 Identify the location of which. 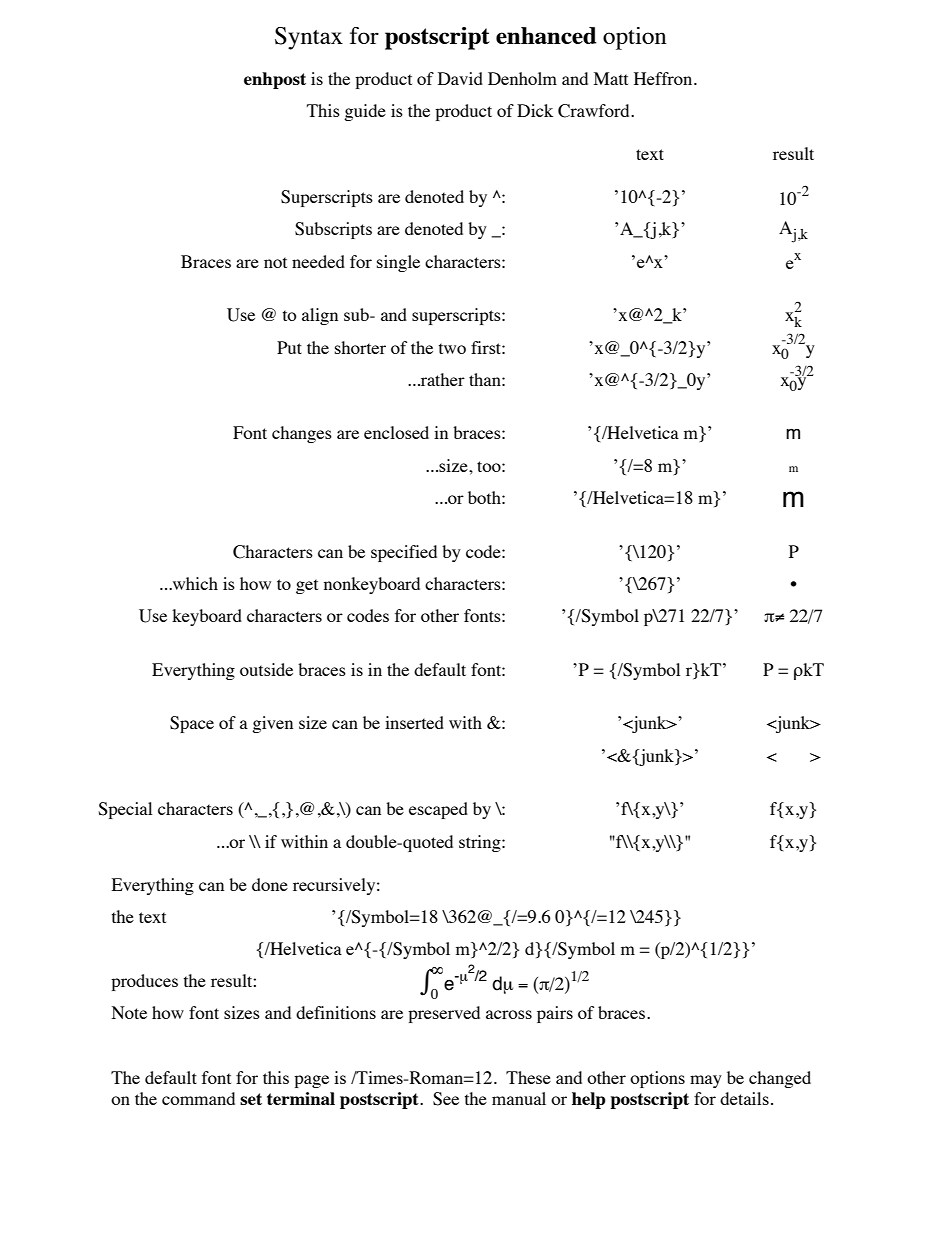
(194, 583).
